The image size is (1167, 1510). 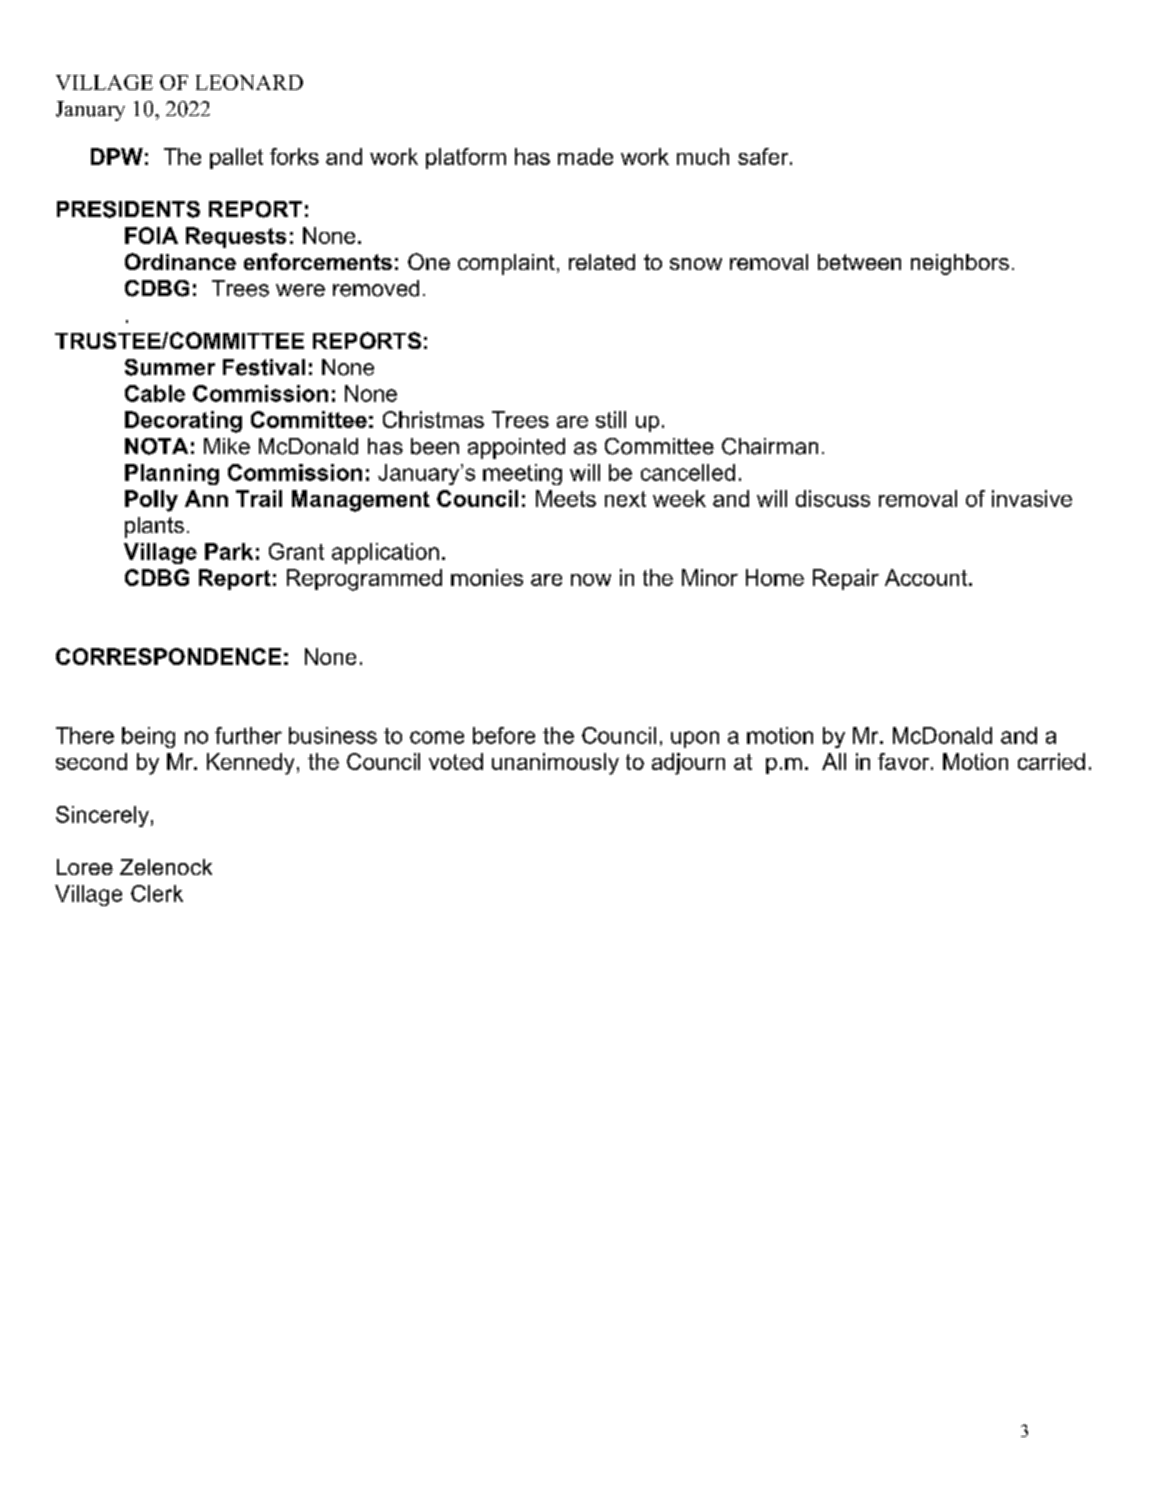 I want to click on invasive, so click(x=1032, y=498).
